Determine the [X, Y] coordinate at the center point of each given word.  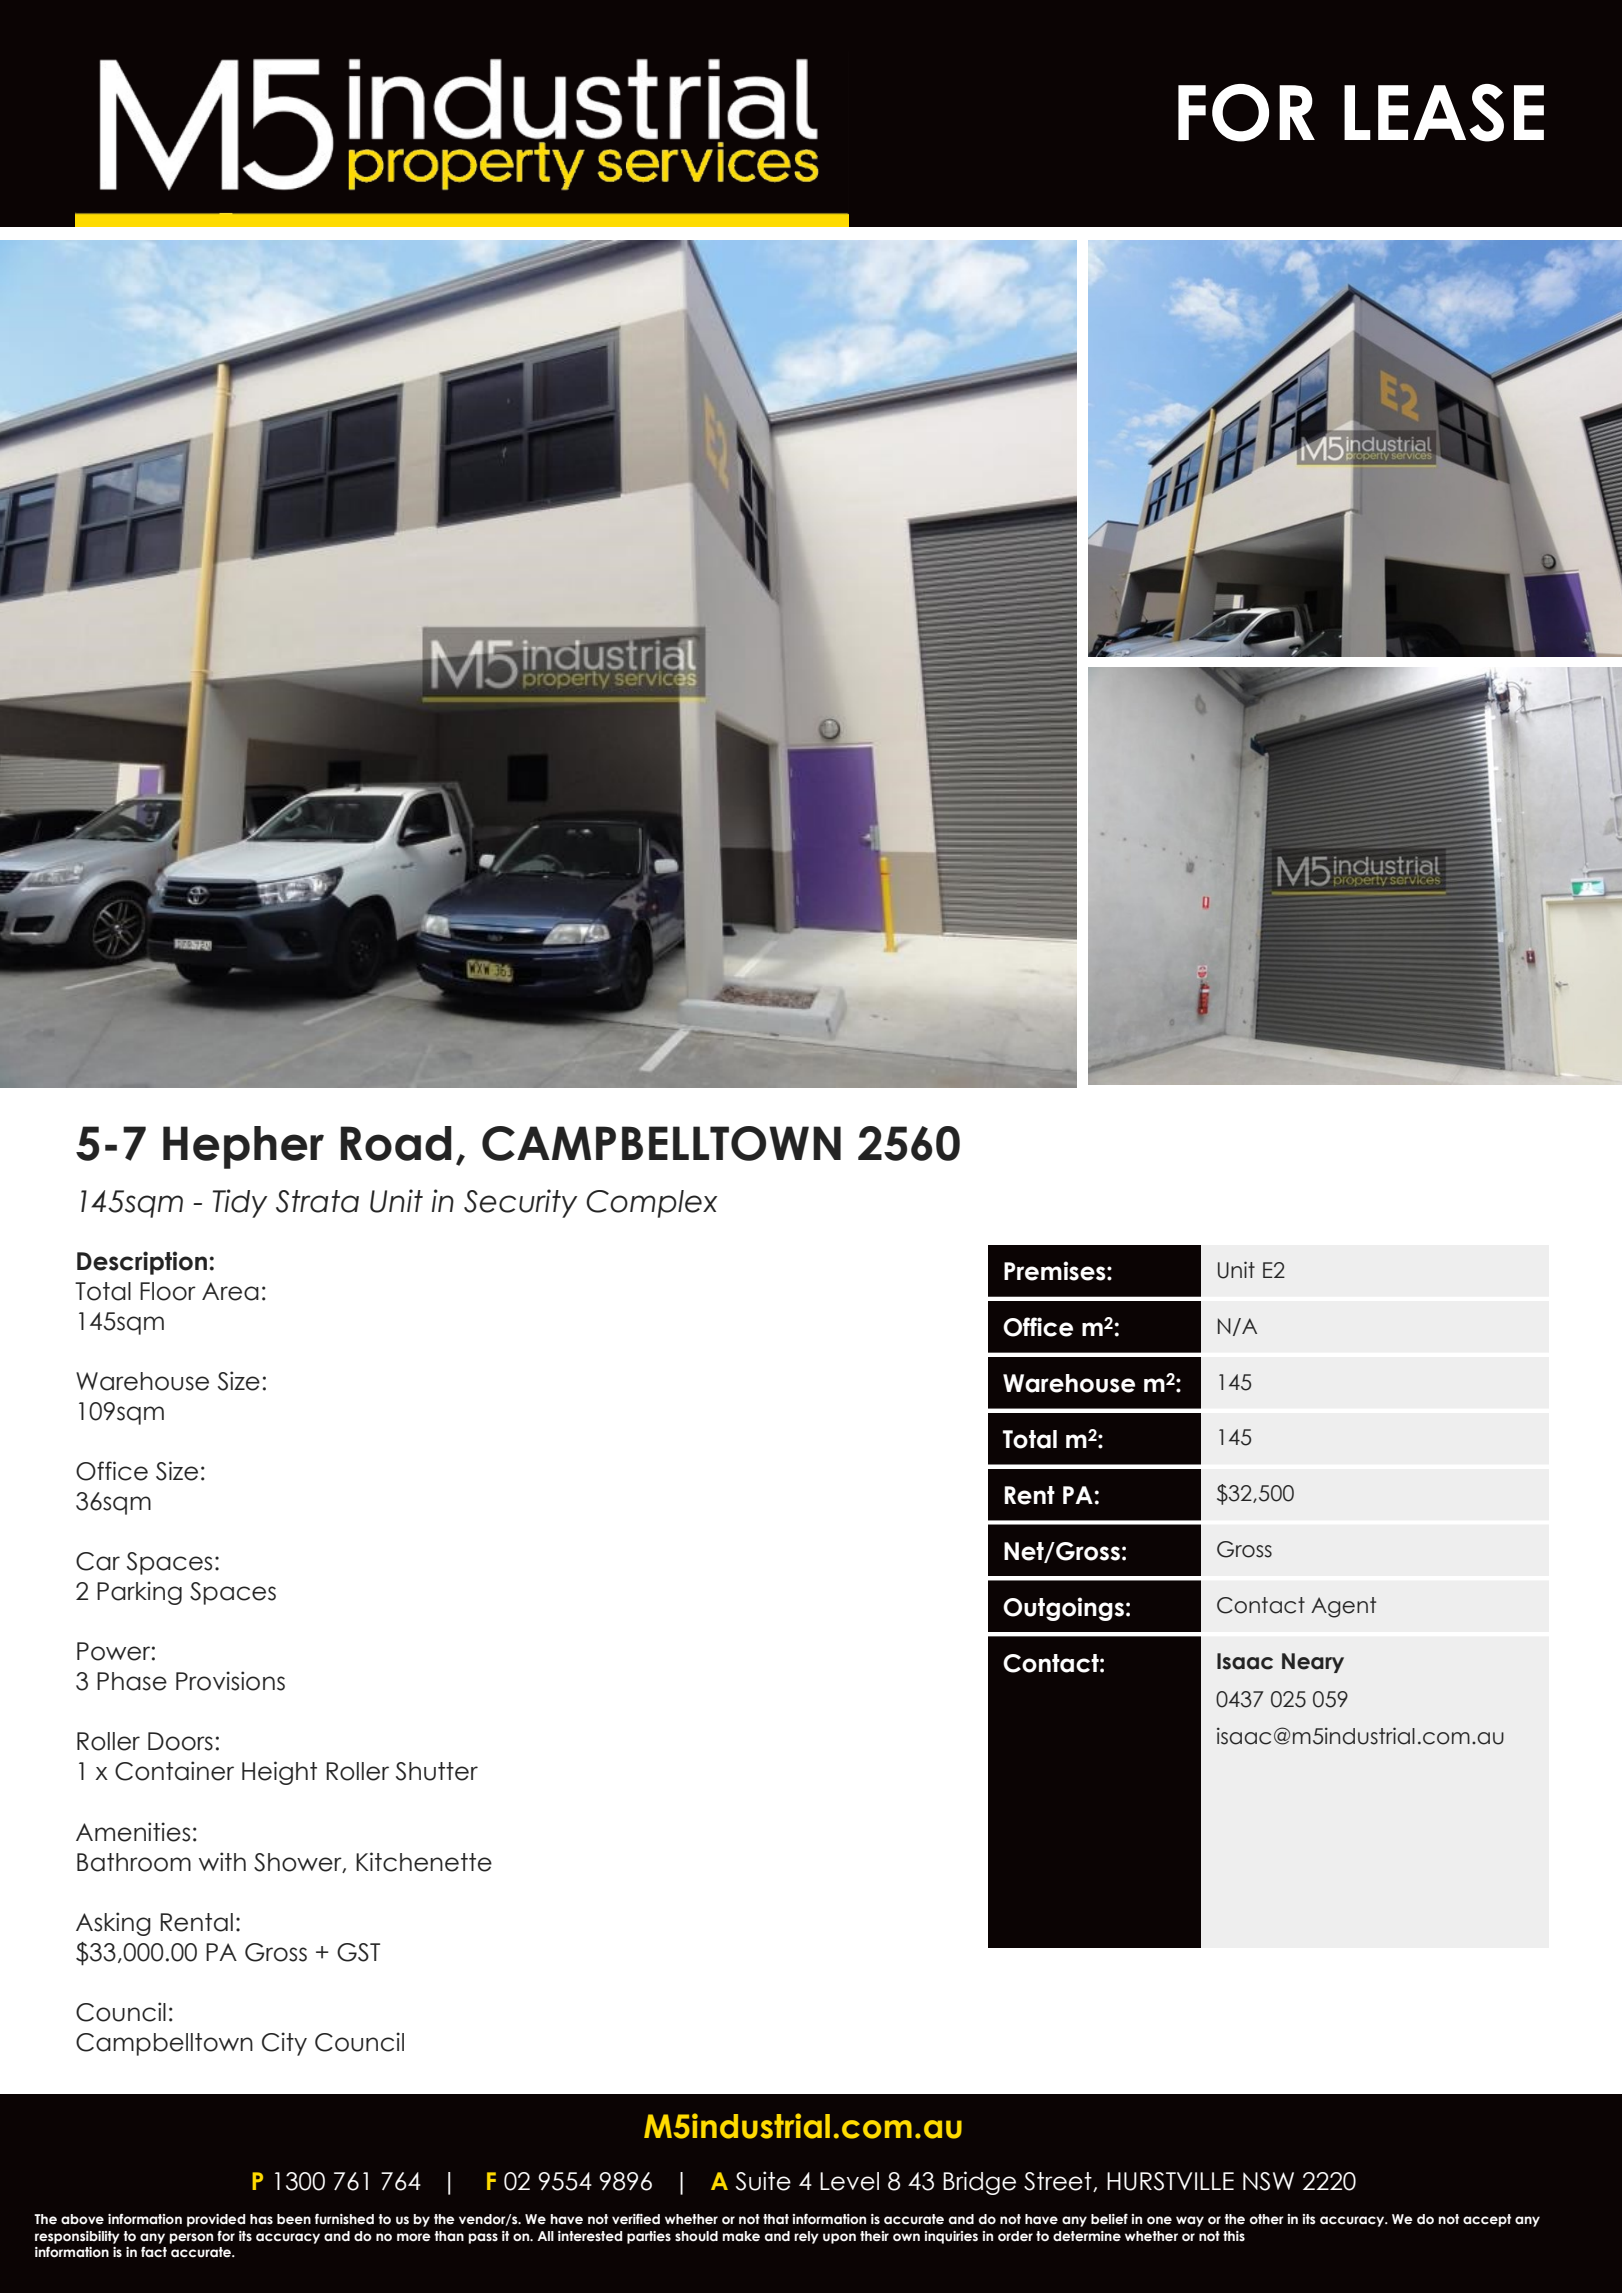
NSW [1268, 2181]
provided [216, 2220]
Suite [763, 2181]
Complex [651, 1204]
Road [396, 1143]
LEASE [1444, 113]
